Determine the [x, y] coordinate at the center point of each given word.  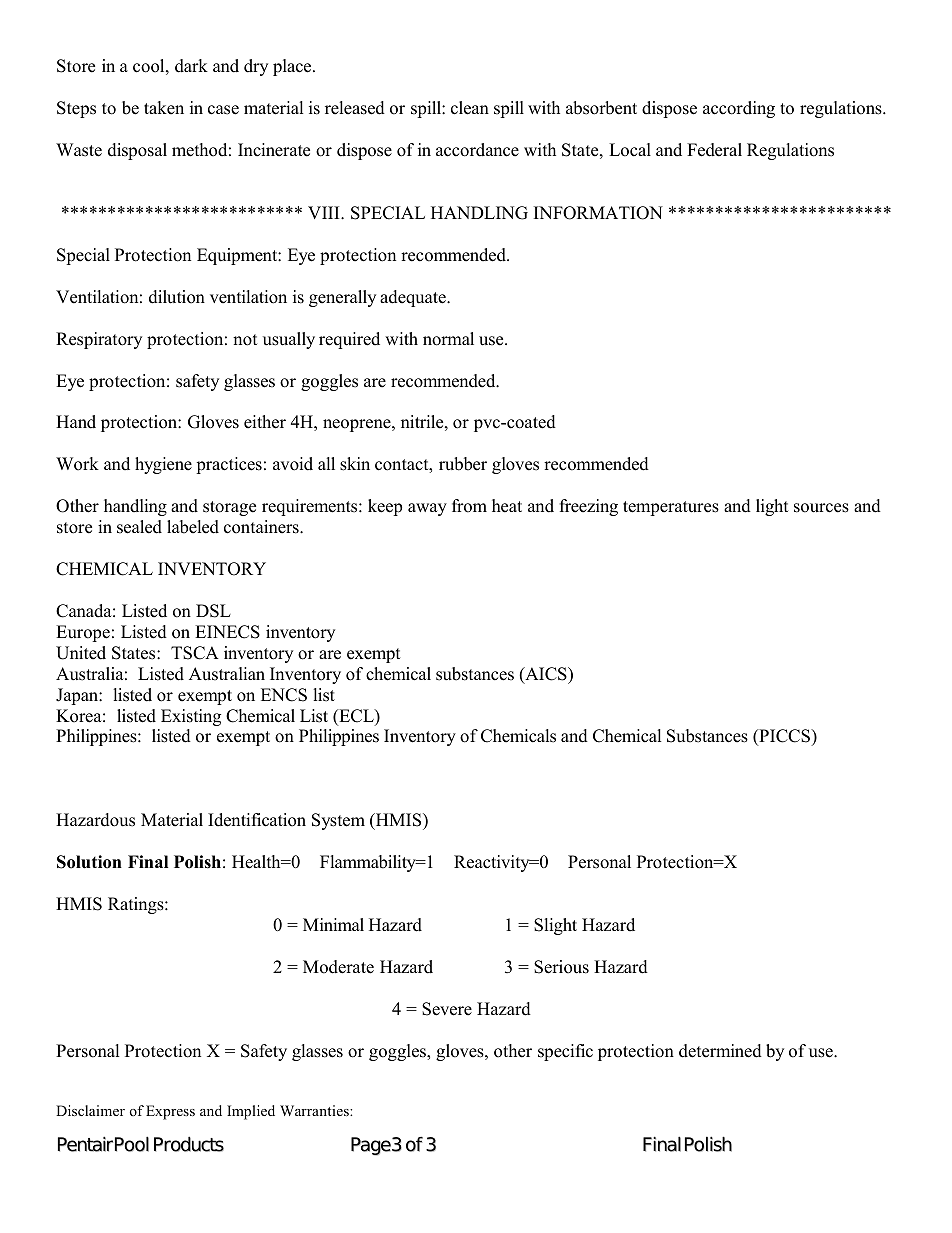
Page [372, 1146]
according [739, 109]
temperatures [671, 508]
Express [170, 1112]
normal [448, 339]
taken [164, 108]
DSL [213, 611]
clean [470, 108]
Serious [561, 967]
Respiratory [99, 340]
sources [821, 508]
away [427, 509]
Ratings [137, 905]
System [338, 821]
